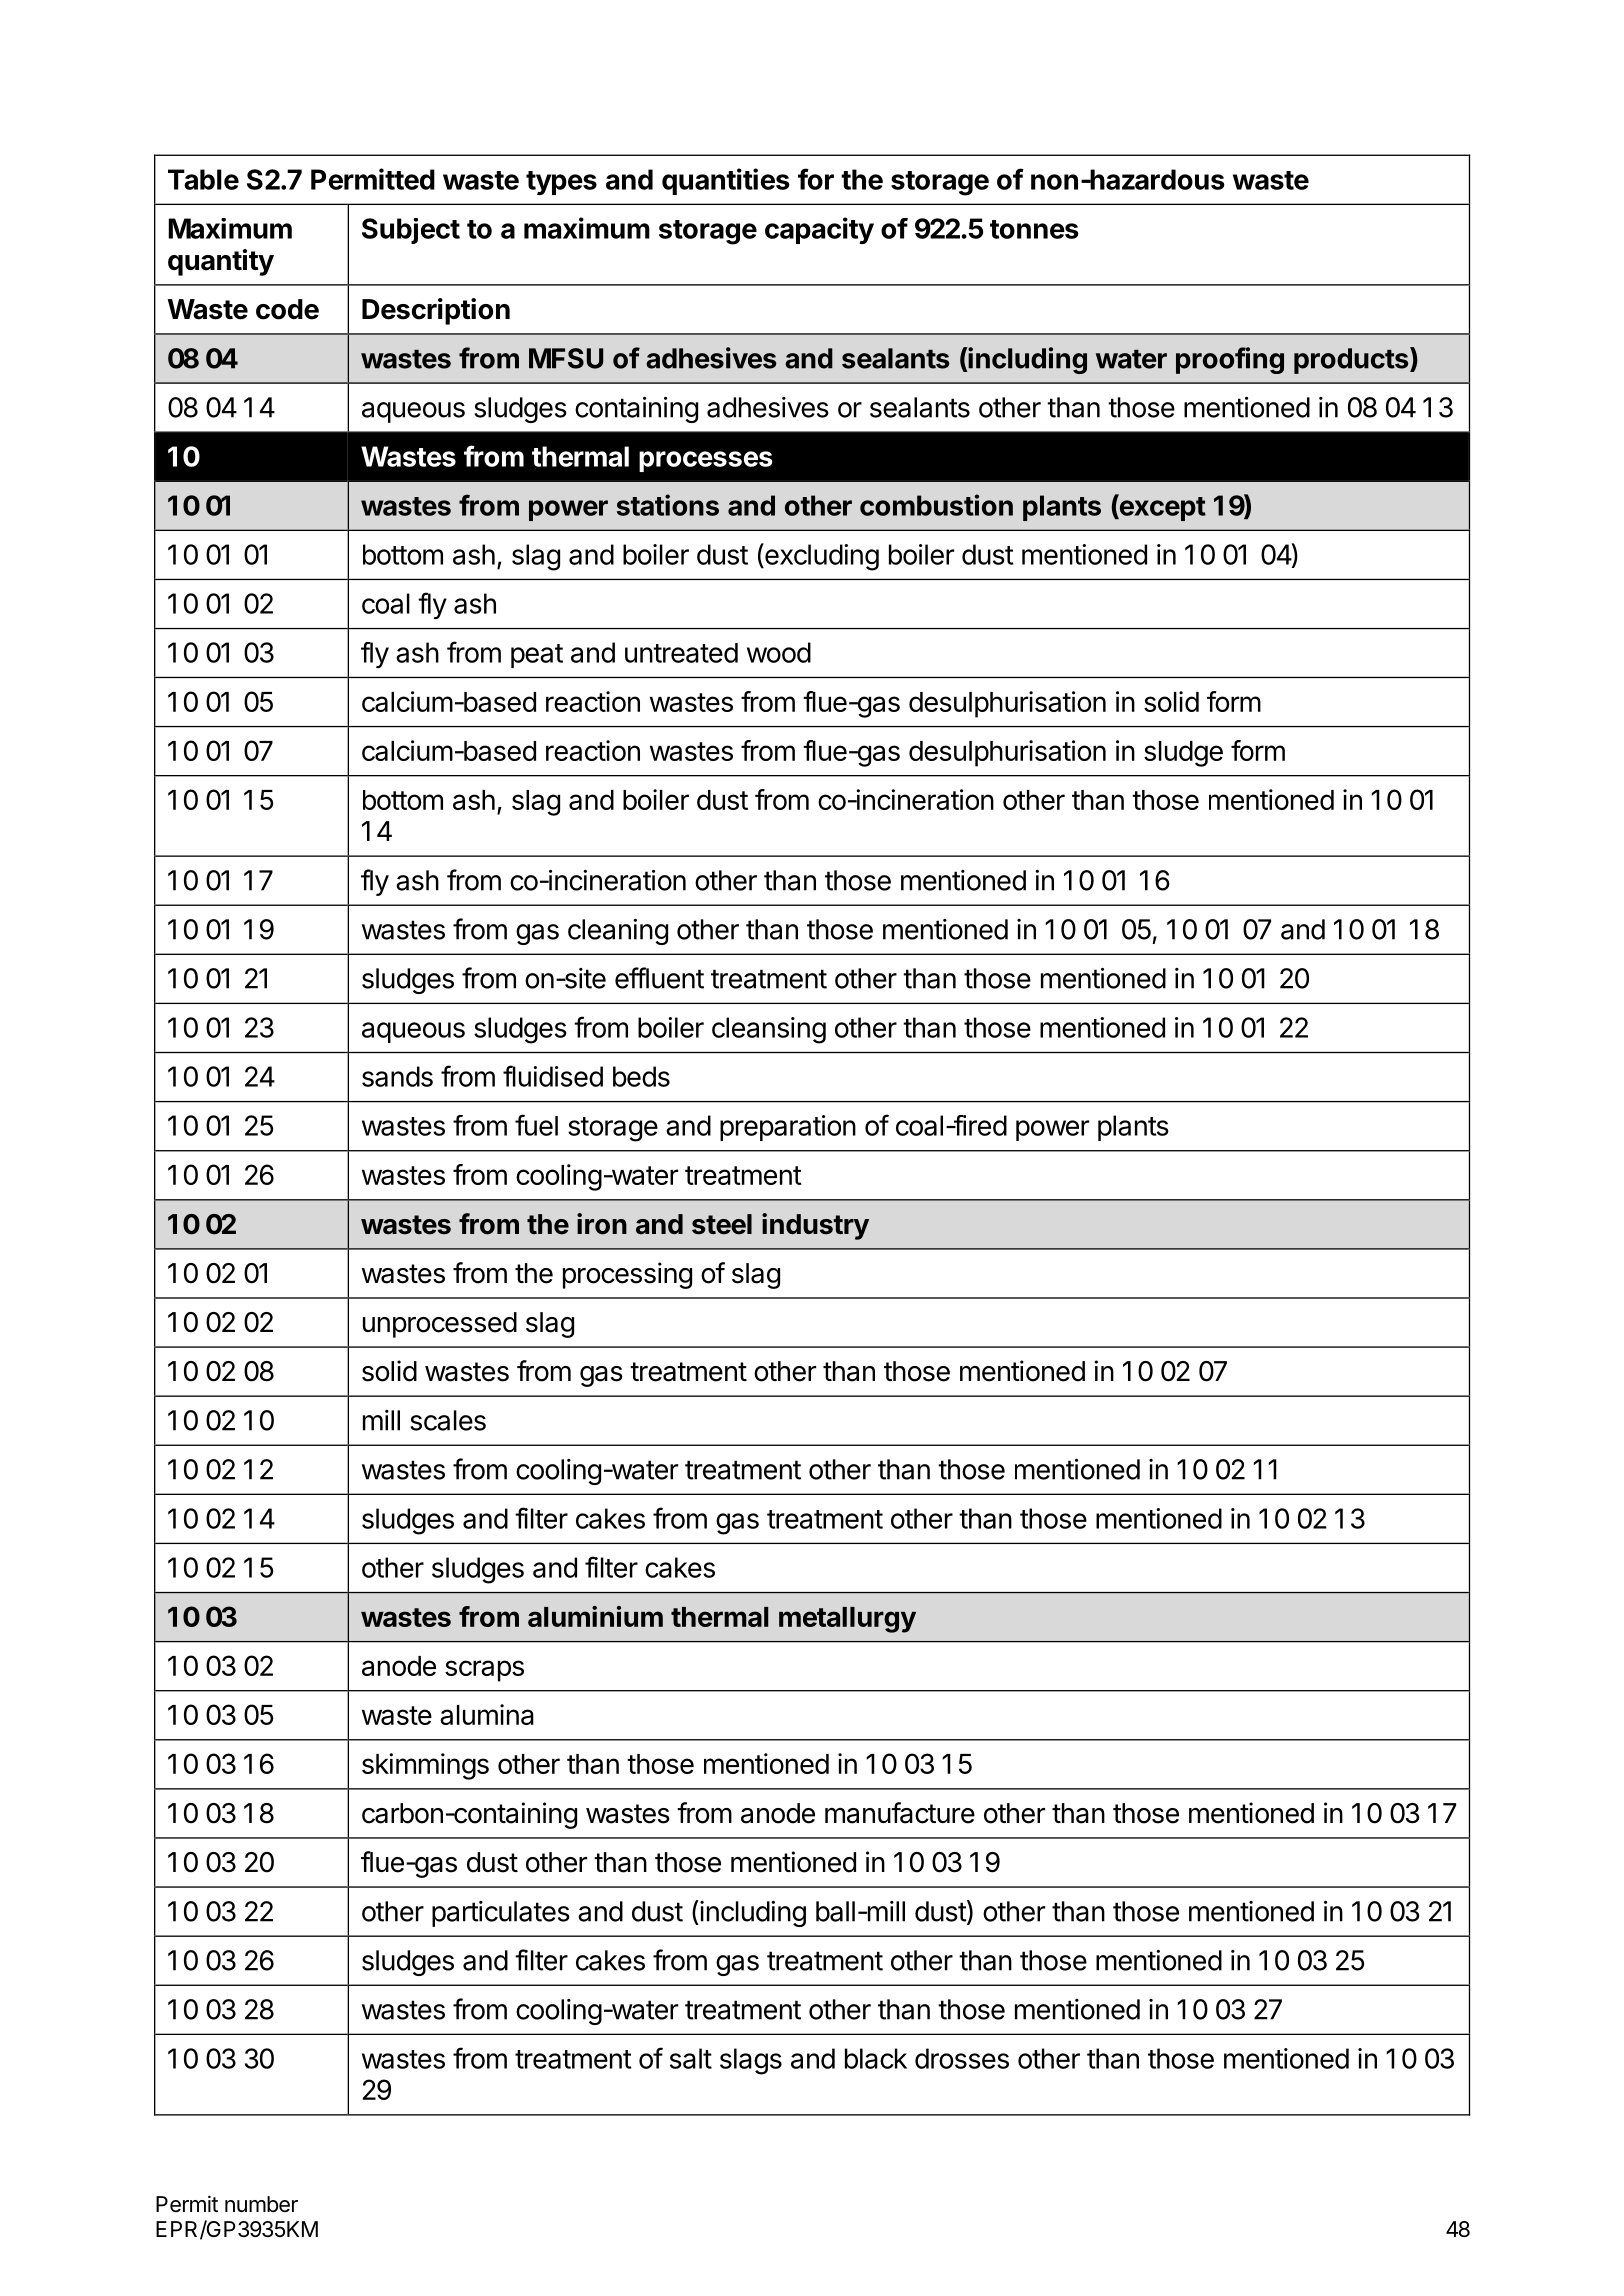  I want to click on scales, so click(448, 1420).
